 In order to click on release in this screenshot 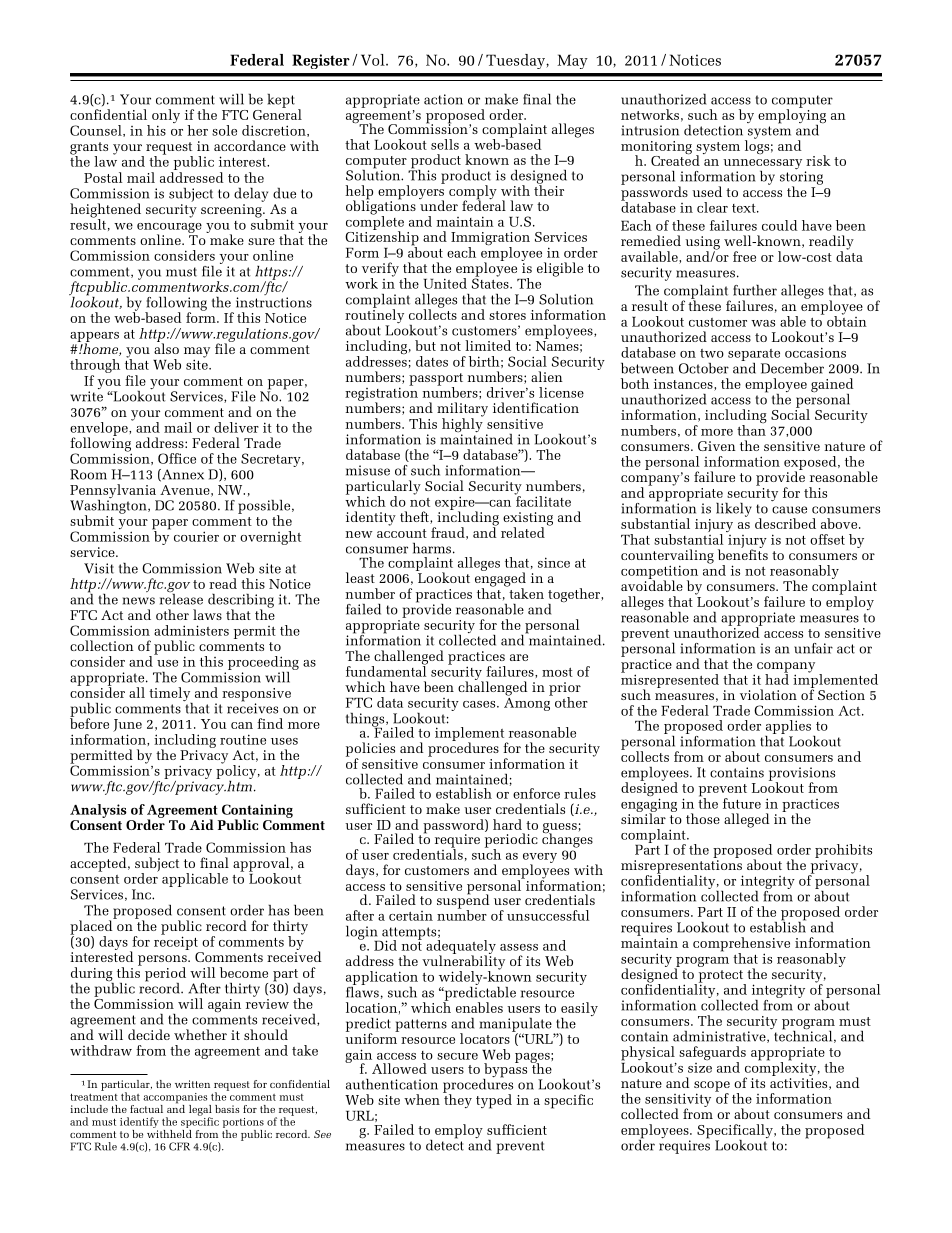, I will do `click(181, 598)`.
